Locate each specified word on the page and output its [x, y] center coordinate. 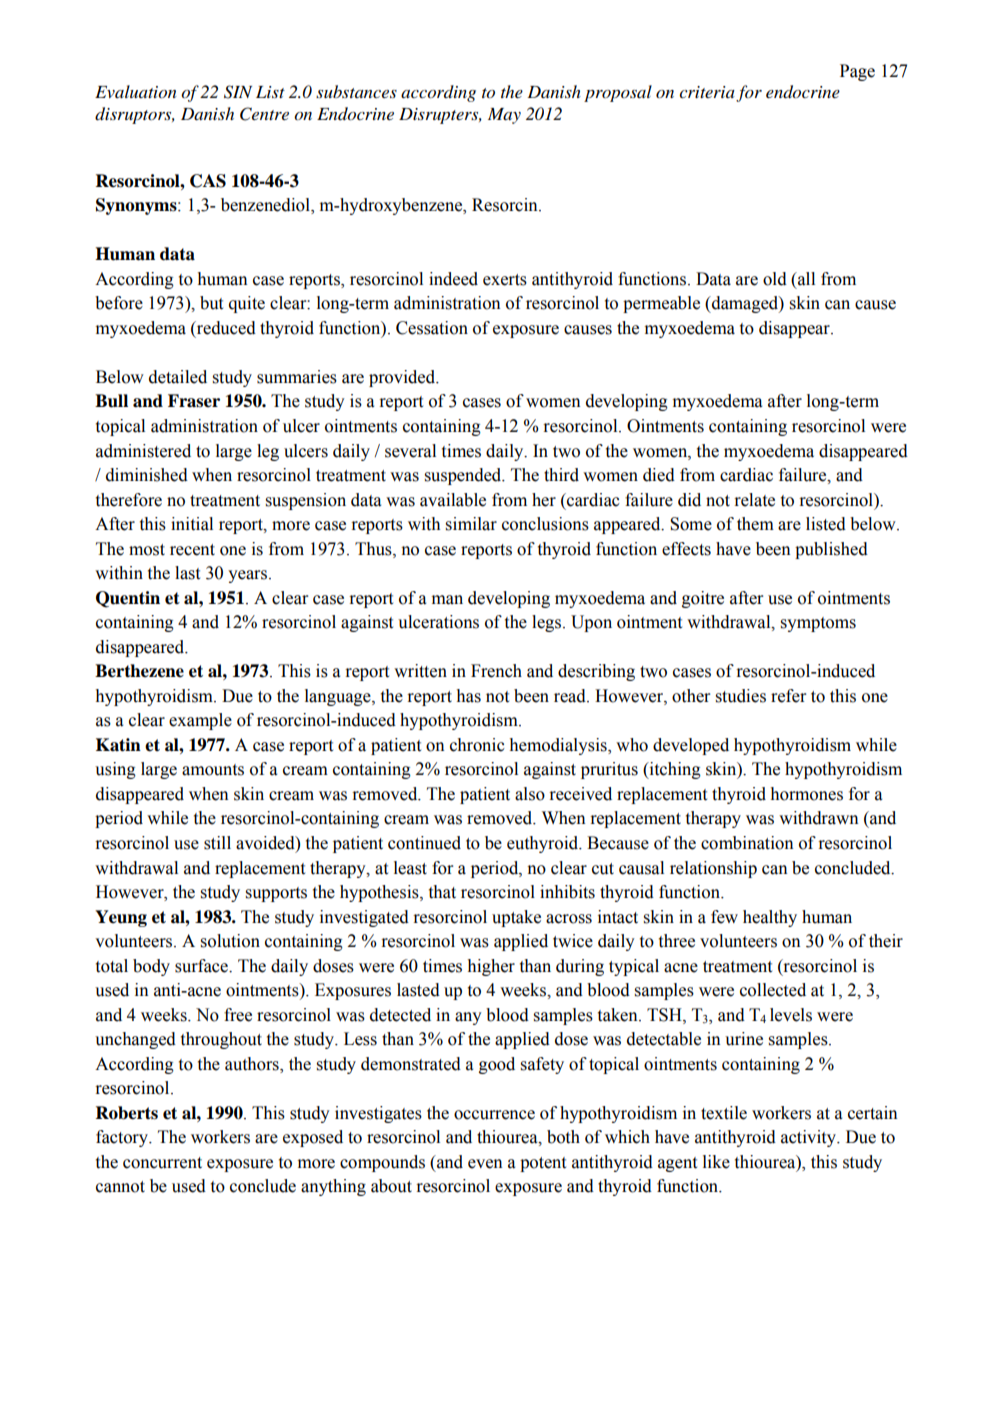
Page [857, 72]
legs [548, 623]
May [504, 116]
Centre [264, 114]
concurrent [162, 1163]
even [485, 1164]
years [247, 576]
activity [809, 1138]
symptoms [818, 624]
